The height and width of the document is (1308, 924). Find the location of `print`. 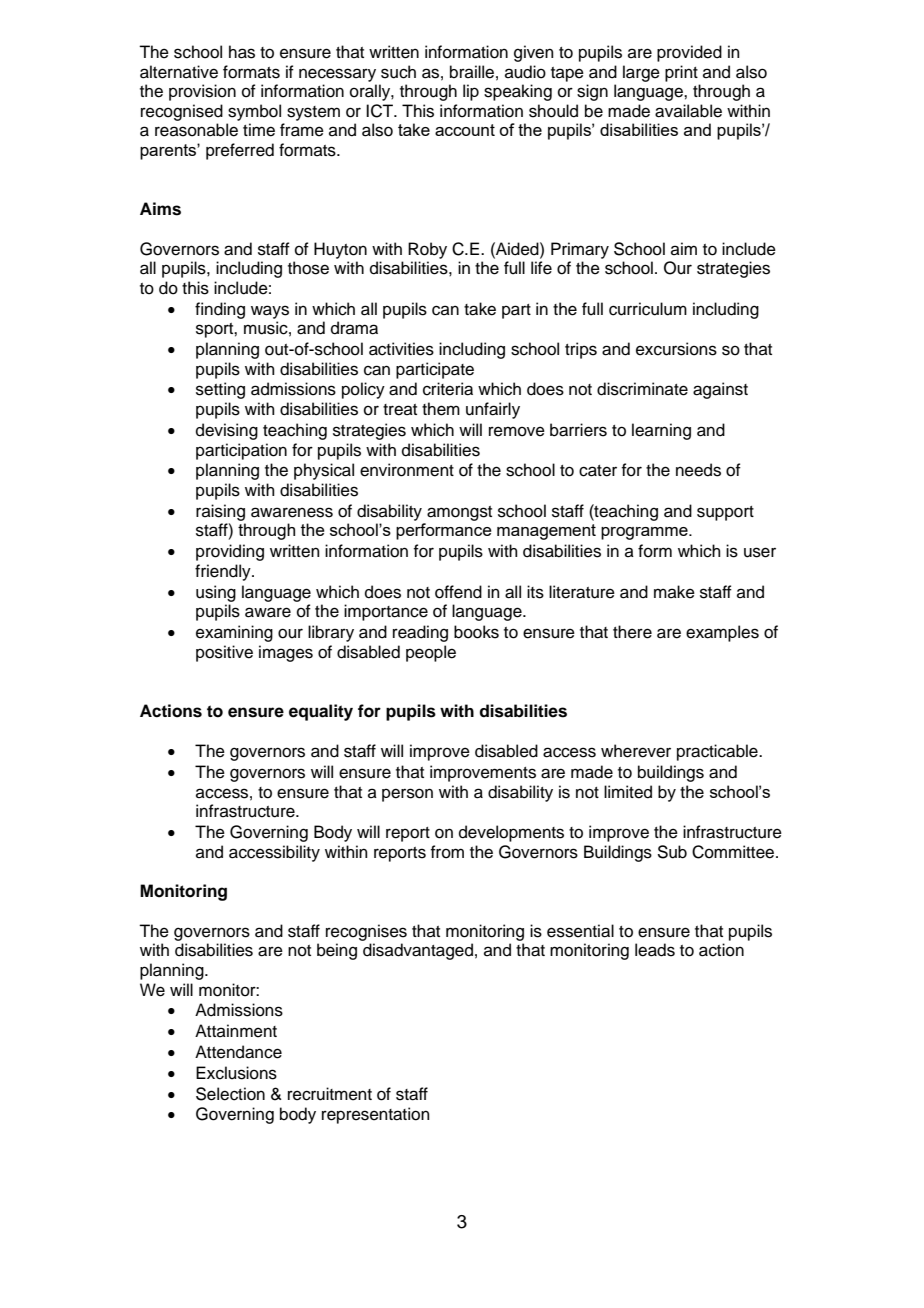

print is located at coordinates (681, 73).
